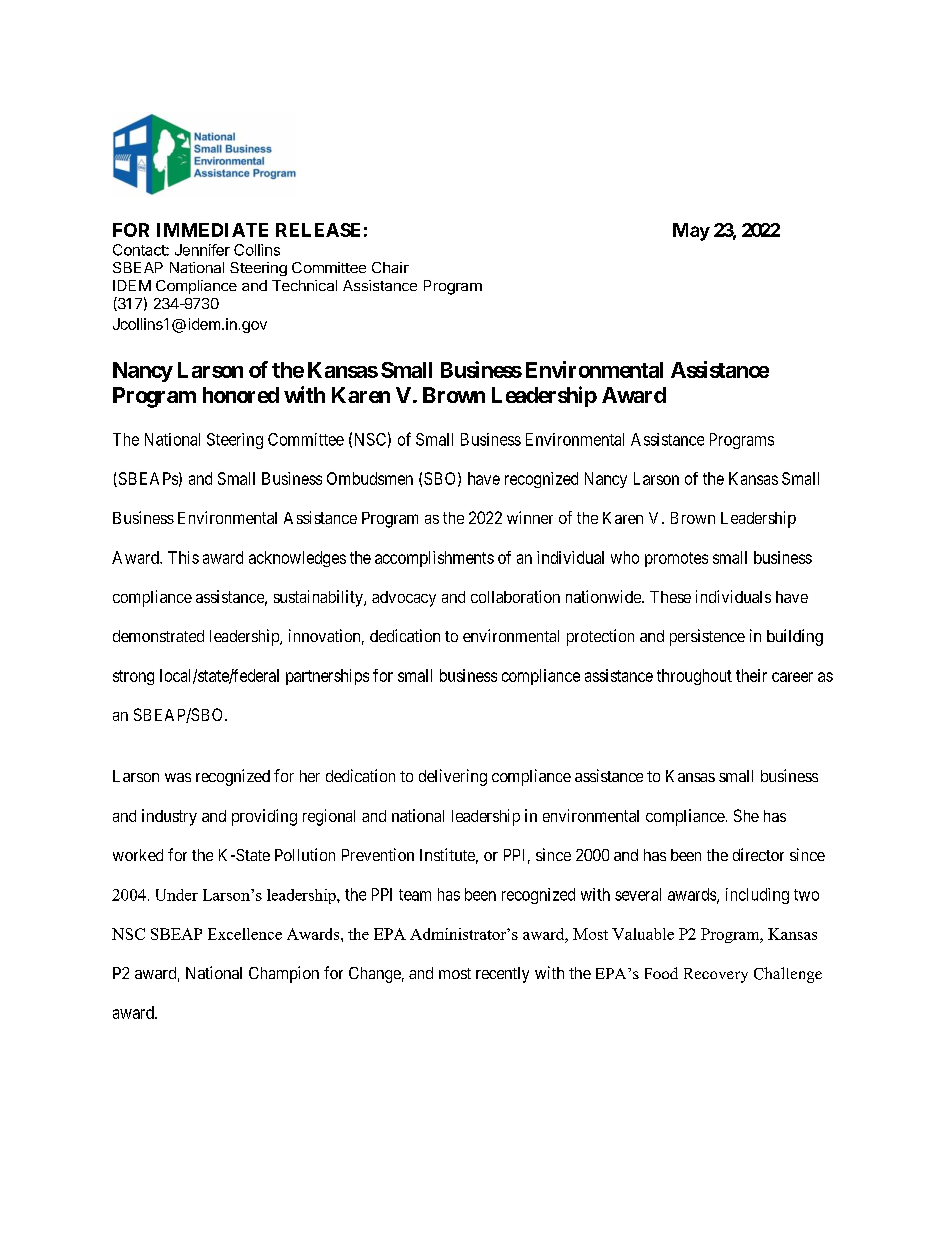  Describe the element at coordinates (502, 975) in the document. I see `recently` at that location.
